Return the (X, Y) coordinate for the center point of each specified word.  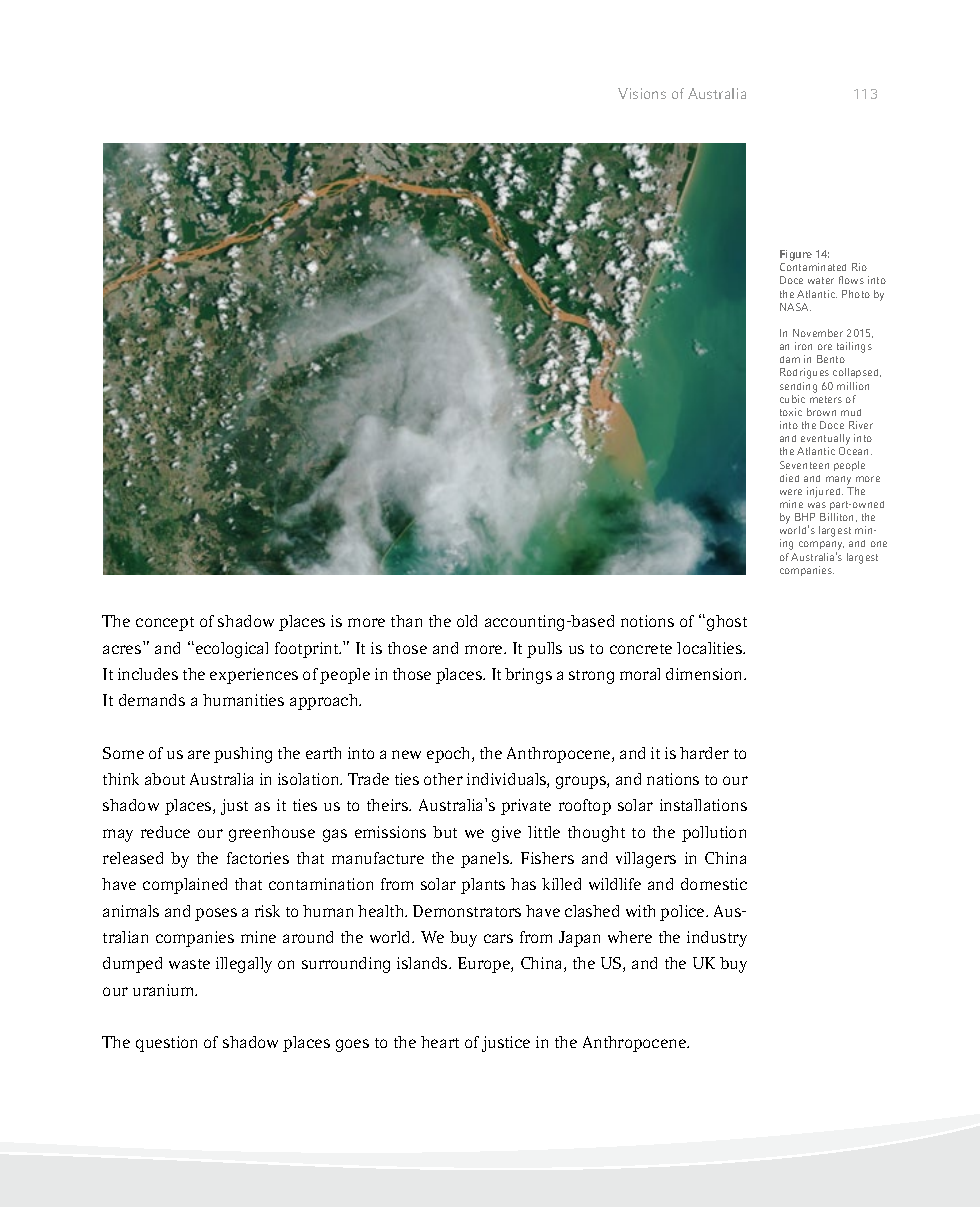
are (199, 754)
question (166, 1044)
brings (528, 676)
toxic (791, 412)
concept (165, 624)
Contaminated (813, 267)
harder (704, 753)
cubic (792, 399)
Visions (642, 93)
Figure (796, 257)
